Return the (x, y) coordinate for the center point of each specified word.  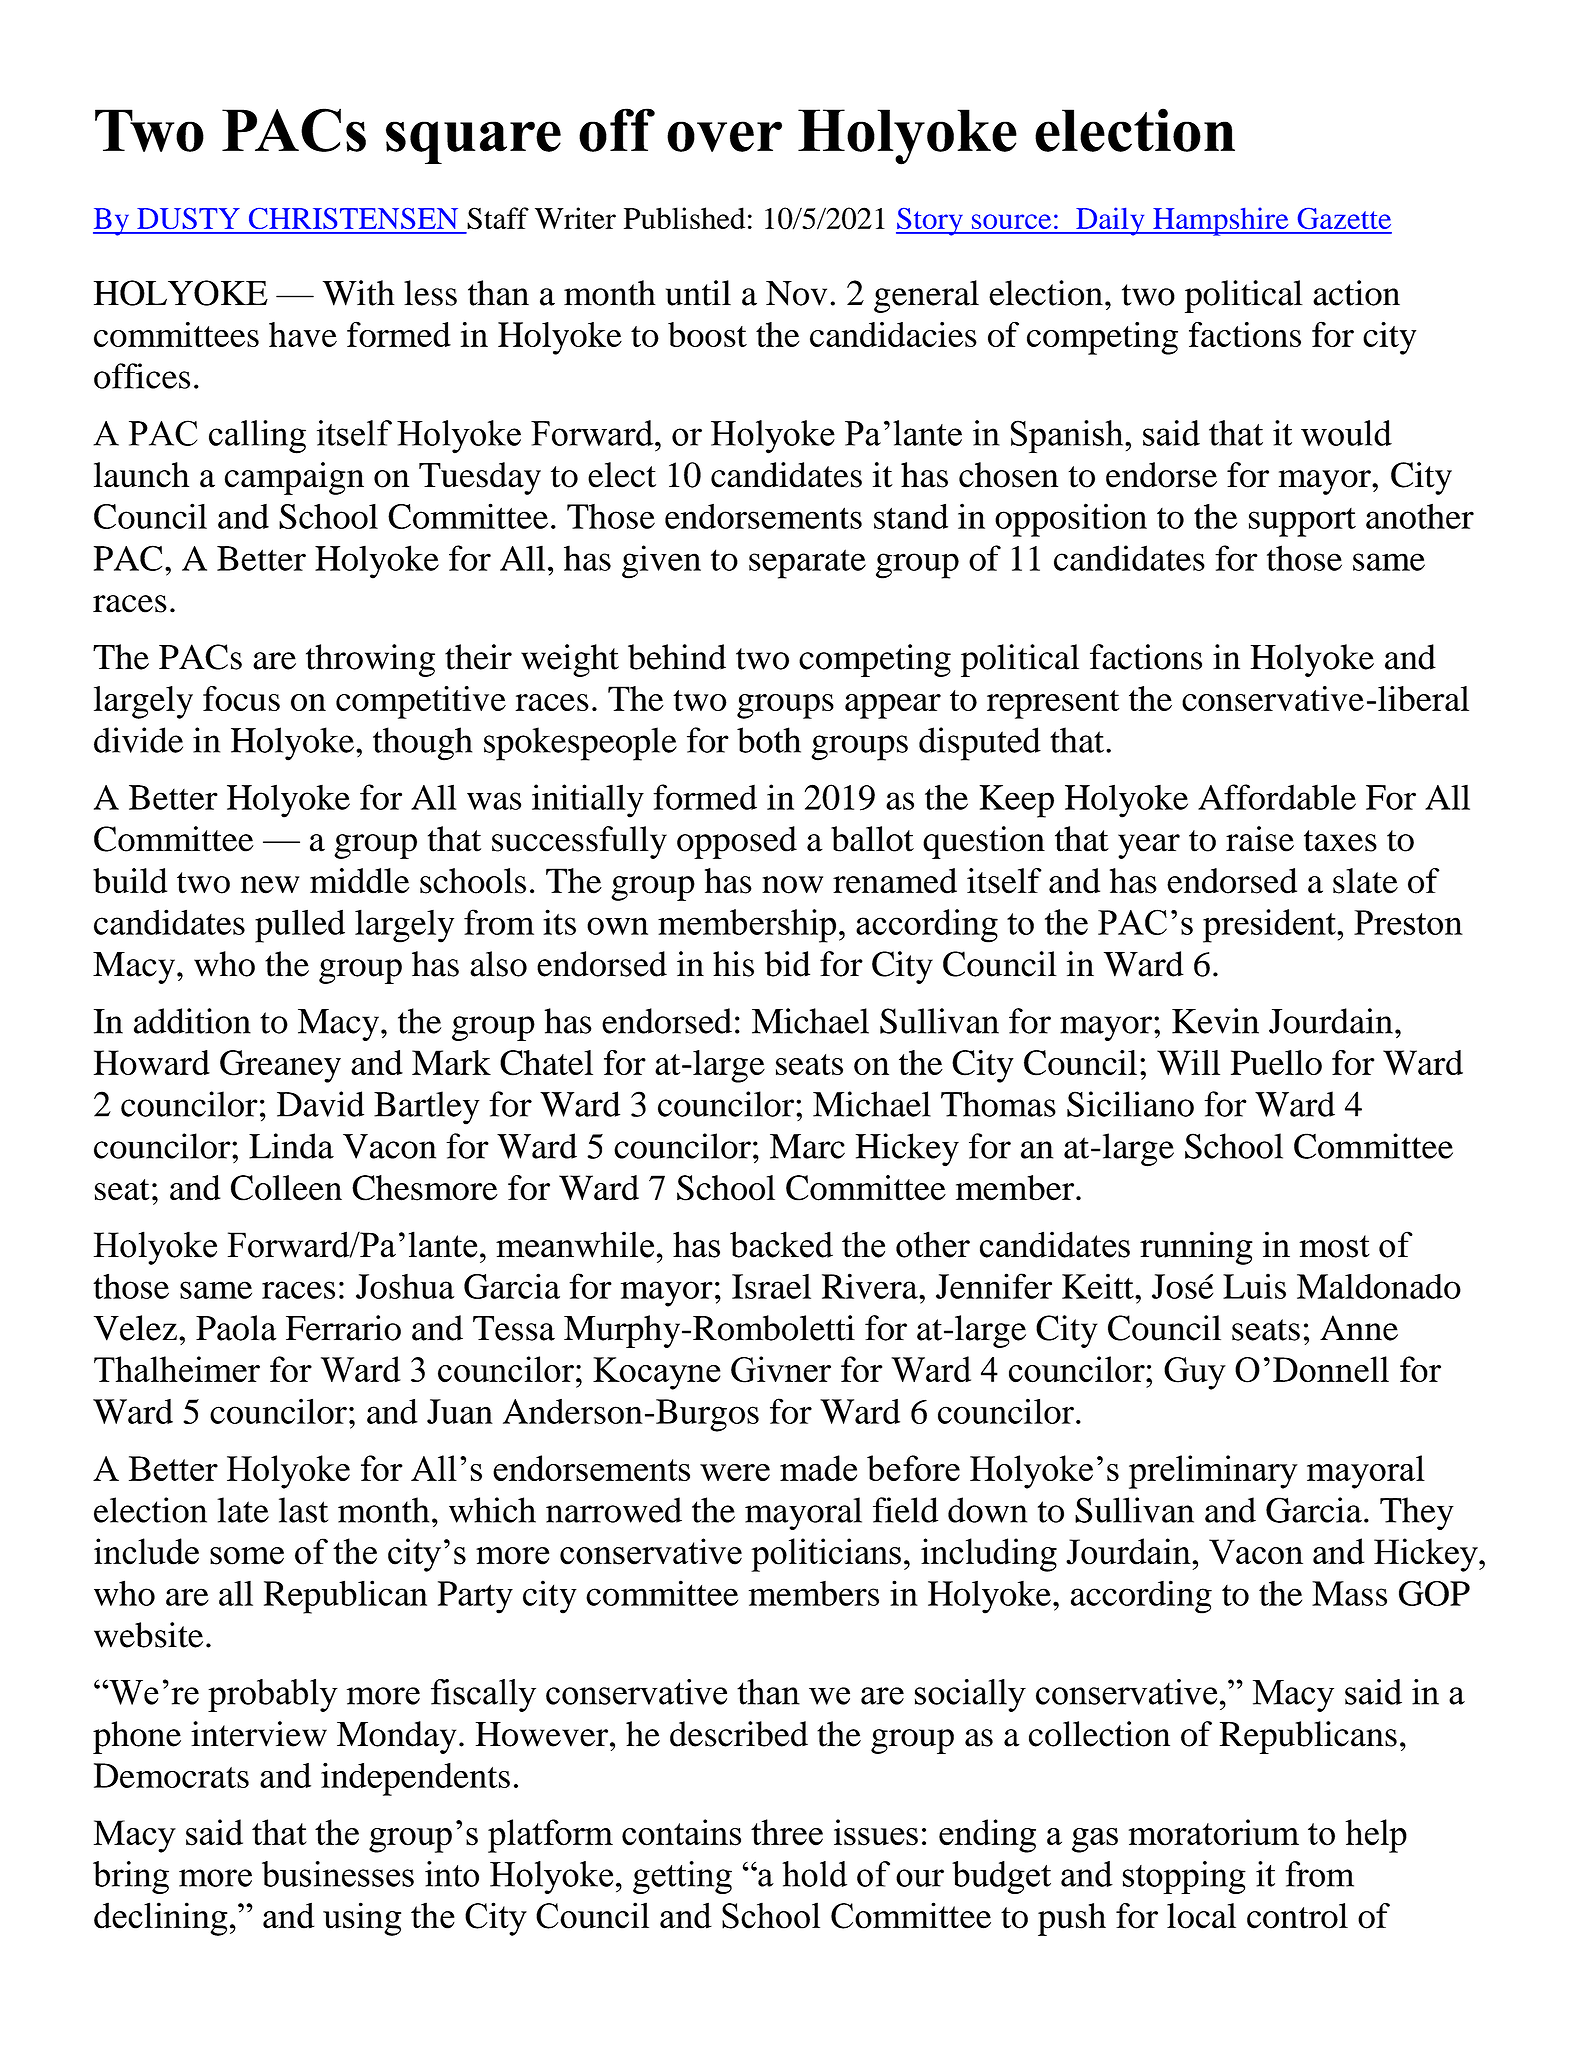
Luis (1254, 1286)
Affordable (1277, 797)
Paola (236, 1328)
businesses (338, 1874)
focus (241, 698)
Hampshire (1221, 221)
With (359, 293)
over (724, 136)
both (769, 740)
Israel (771, 1286)
